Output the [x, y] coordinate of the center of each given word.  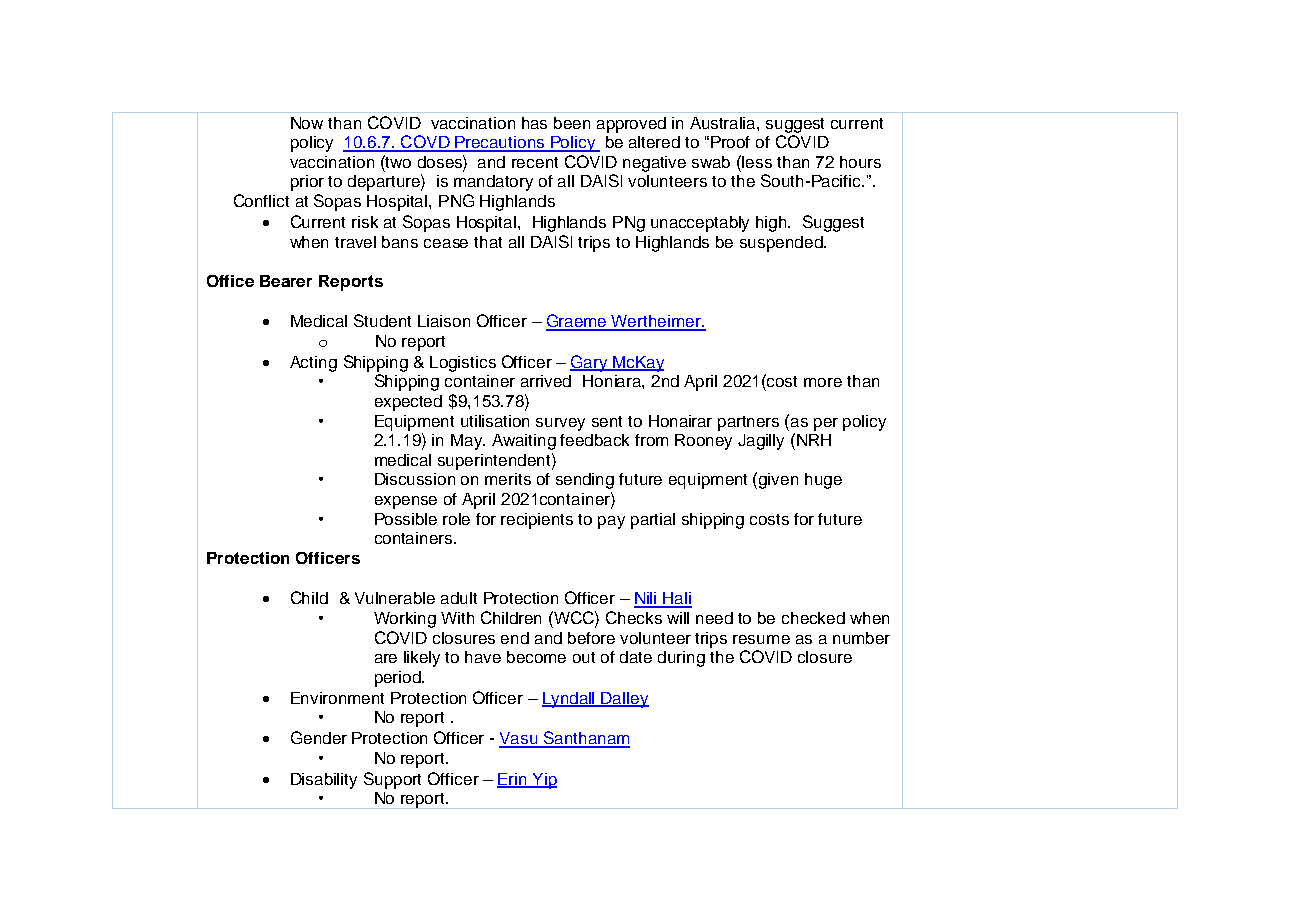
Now [307, 123]
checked [813, 618]
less [757, 162]
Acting [313, 364]
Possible [406, 519]
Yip [543, 781]
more [823, 382]
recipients [537, 521]
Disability [324, 781]
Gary [590, 363]
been [572, 123]
